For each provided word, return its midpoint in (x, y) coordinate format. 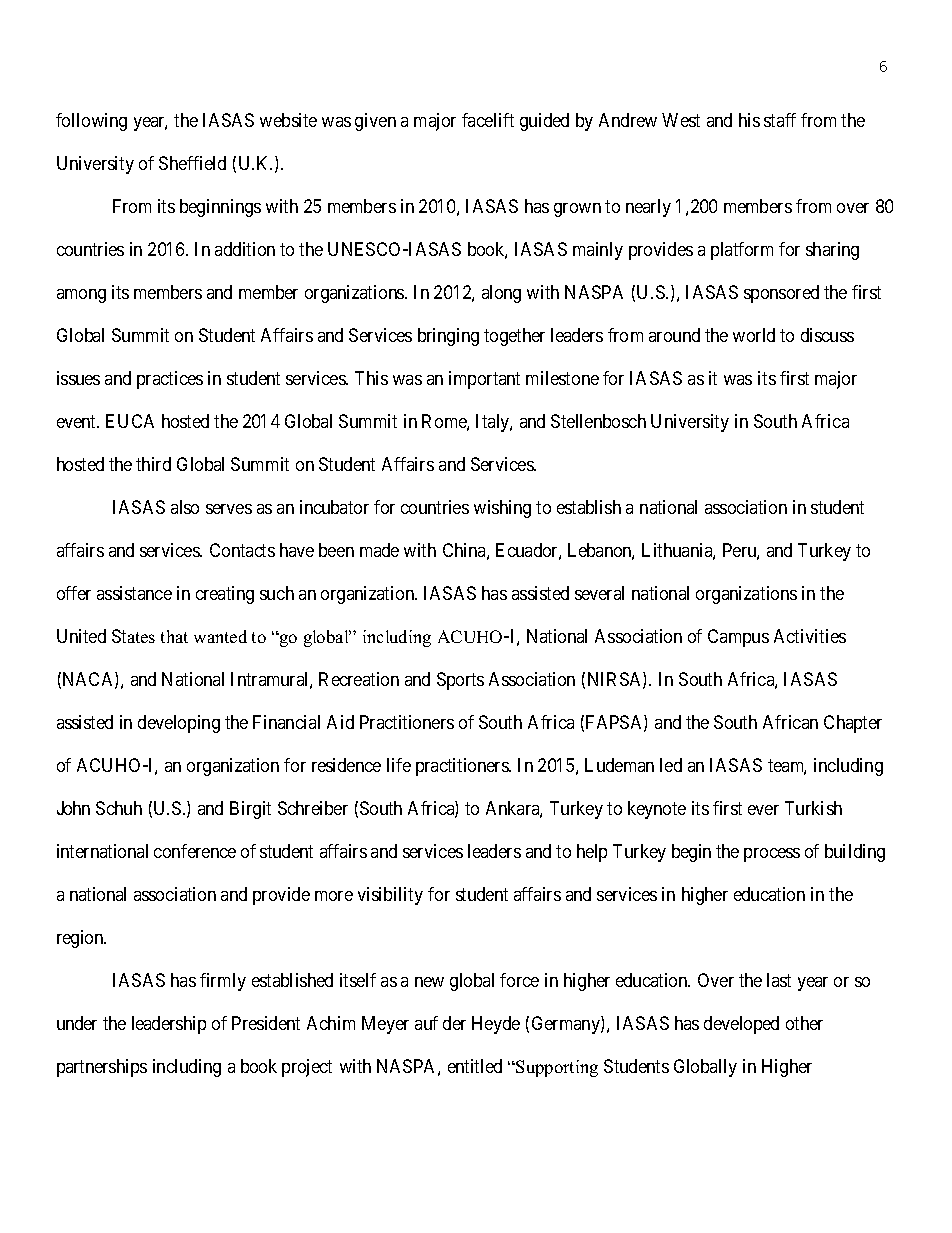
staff (780, 120)
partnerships (102, 1068)
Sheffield (192, 163)
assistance (134, 593)
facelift (488, 120)
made (379, 550)
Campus (738, 638)
